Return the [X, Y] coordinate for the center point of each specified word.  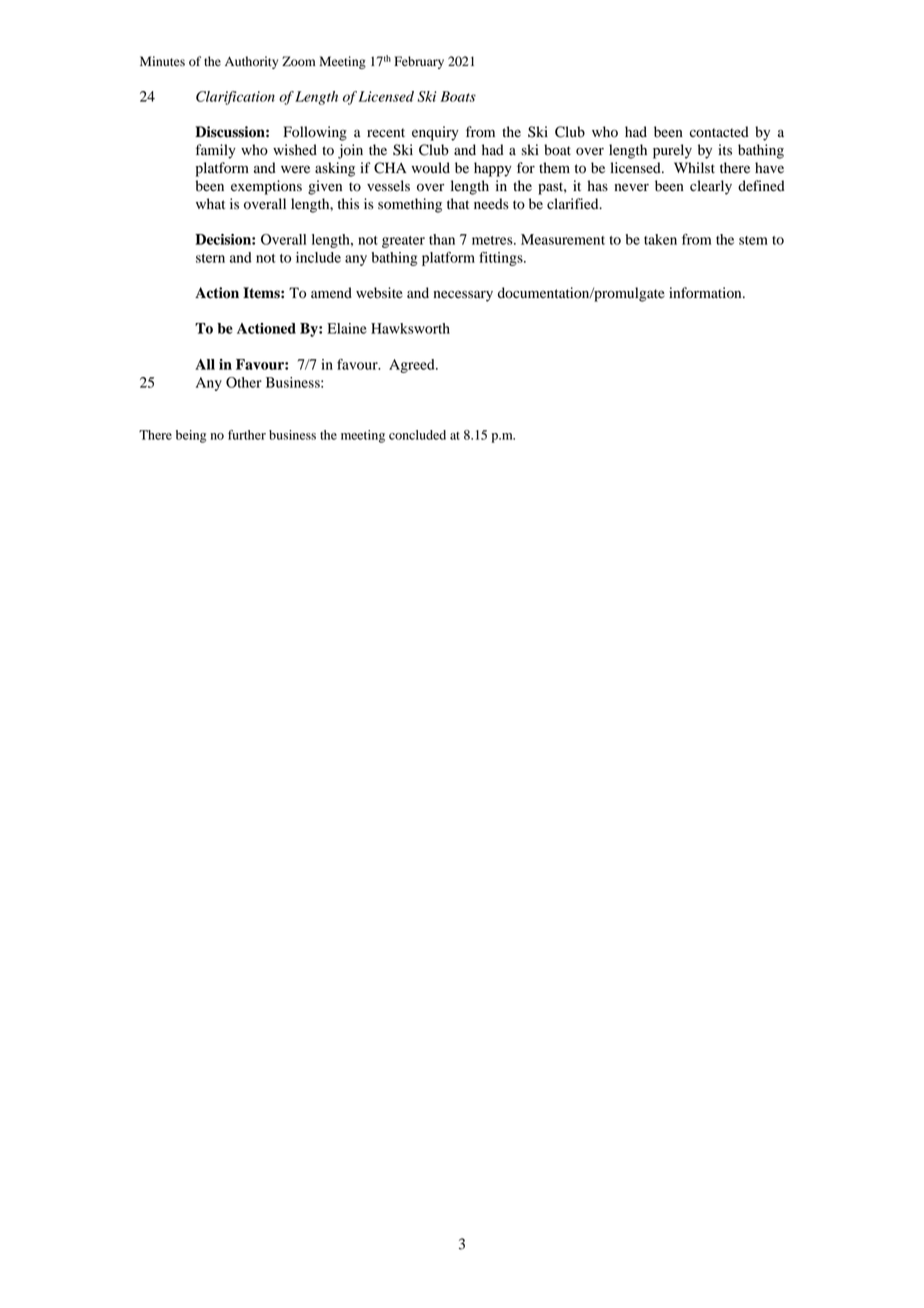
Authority [251, 62]
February [419, 62]
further [247, 435]
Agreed [413, 366]
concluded [417, 435]
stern [210, 258]
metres [493, 240]
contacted [719, 132]
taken [660, 239]
